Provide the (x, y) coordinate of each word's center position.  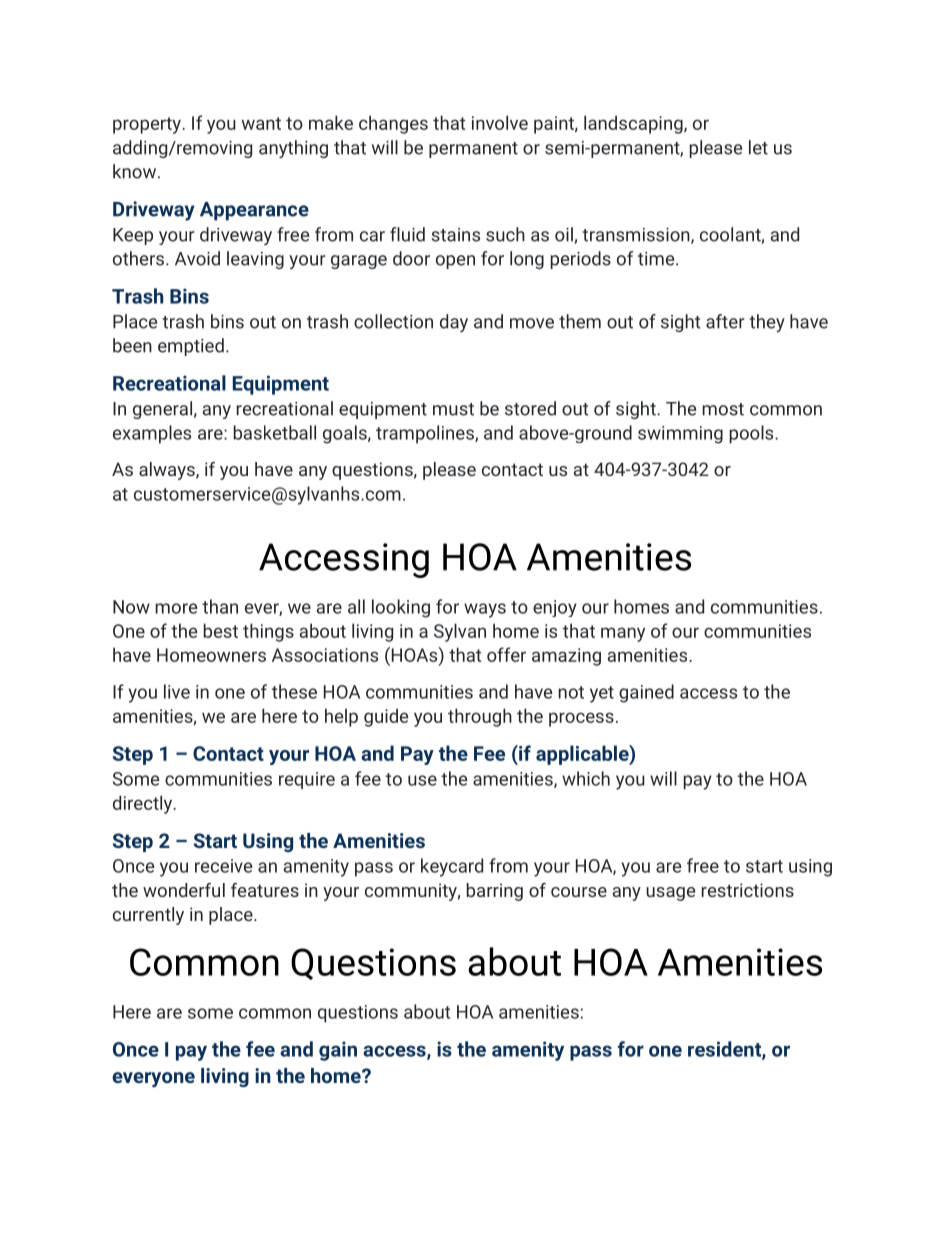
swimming (680, 435)
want (261, 123)
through (480, 717)
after (725, 321)
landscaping (634, 124)
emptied (191, 347)
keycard (452, 867)
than (220, 606)
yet (602, 694)
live (177, 691)
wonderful (184, 890)
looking (401, 608)
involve (500, 122)
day (454, 323)
